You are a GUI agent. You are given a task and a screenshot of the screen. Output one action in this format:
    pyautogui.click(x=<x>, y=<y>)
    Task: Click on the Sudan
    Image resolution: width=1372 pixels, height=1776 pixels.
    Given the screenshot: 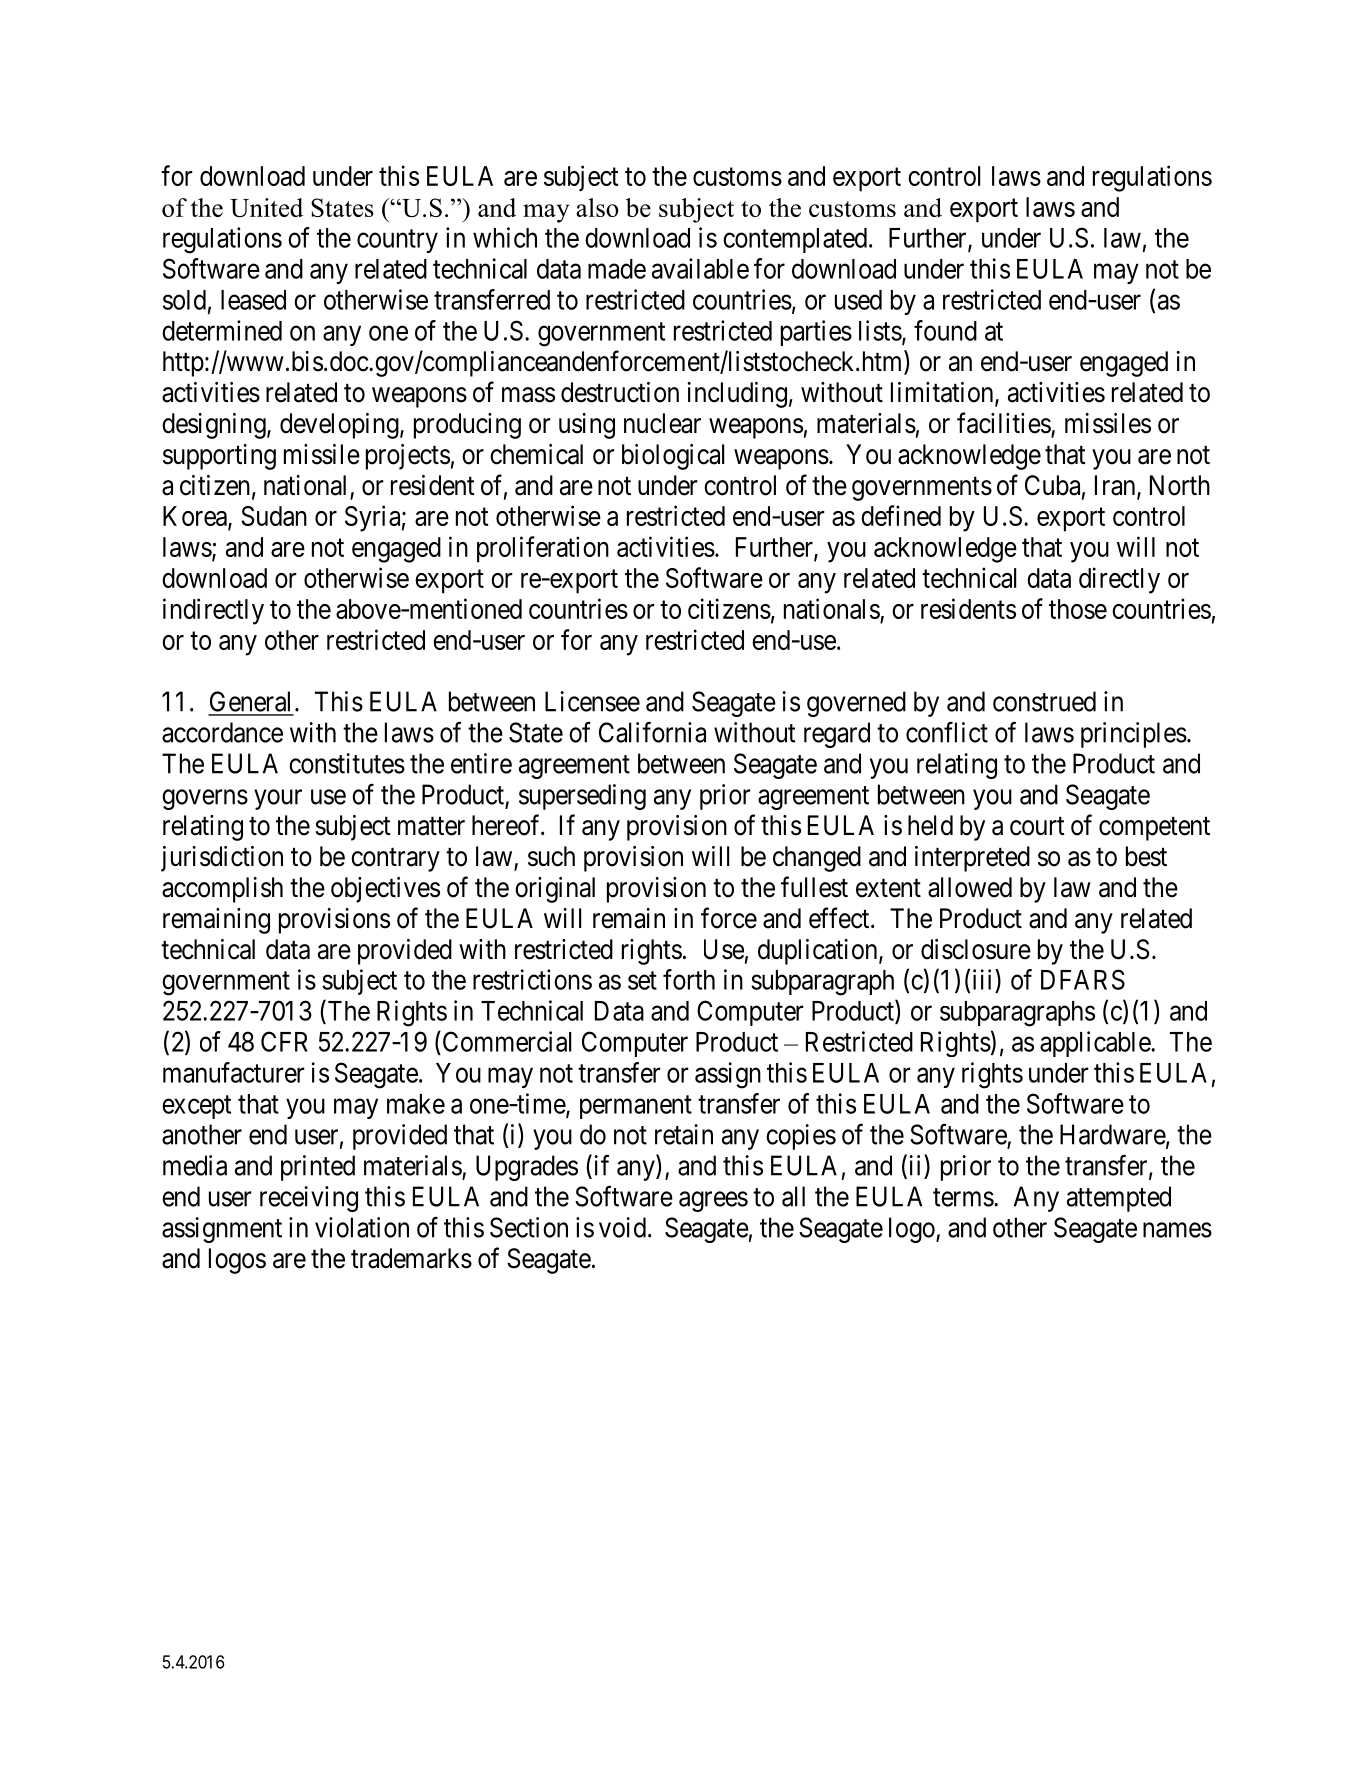 What is the action you would take?
    pyautogui.click(x=274, y=516)
